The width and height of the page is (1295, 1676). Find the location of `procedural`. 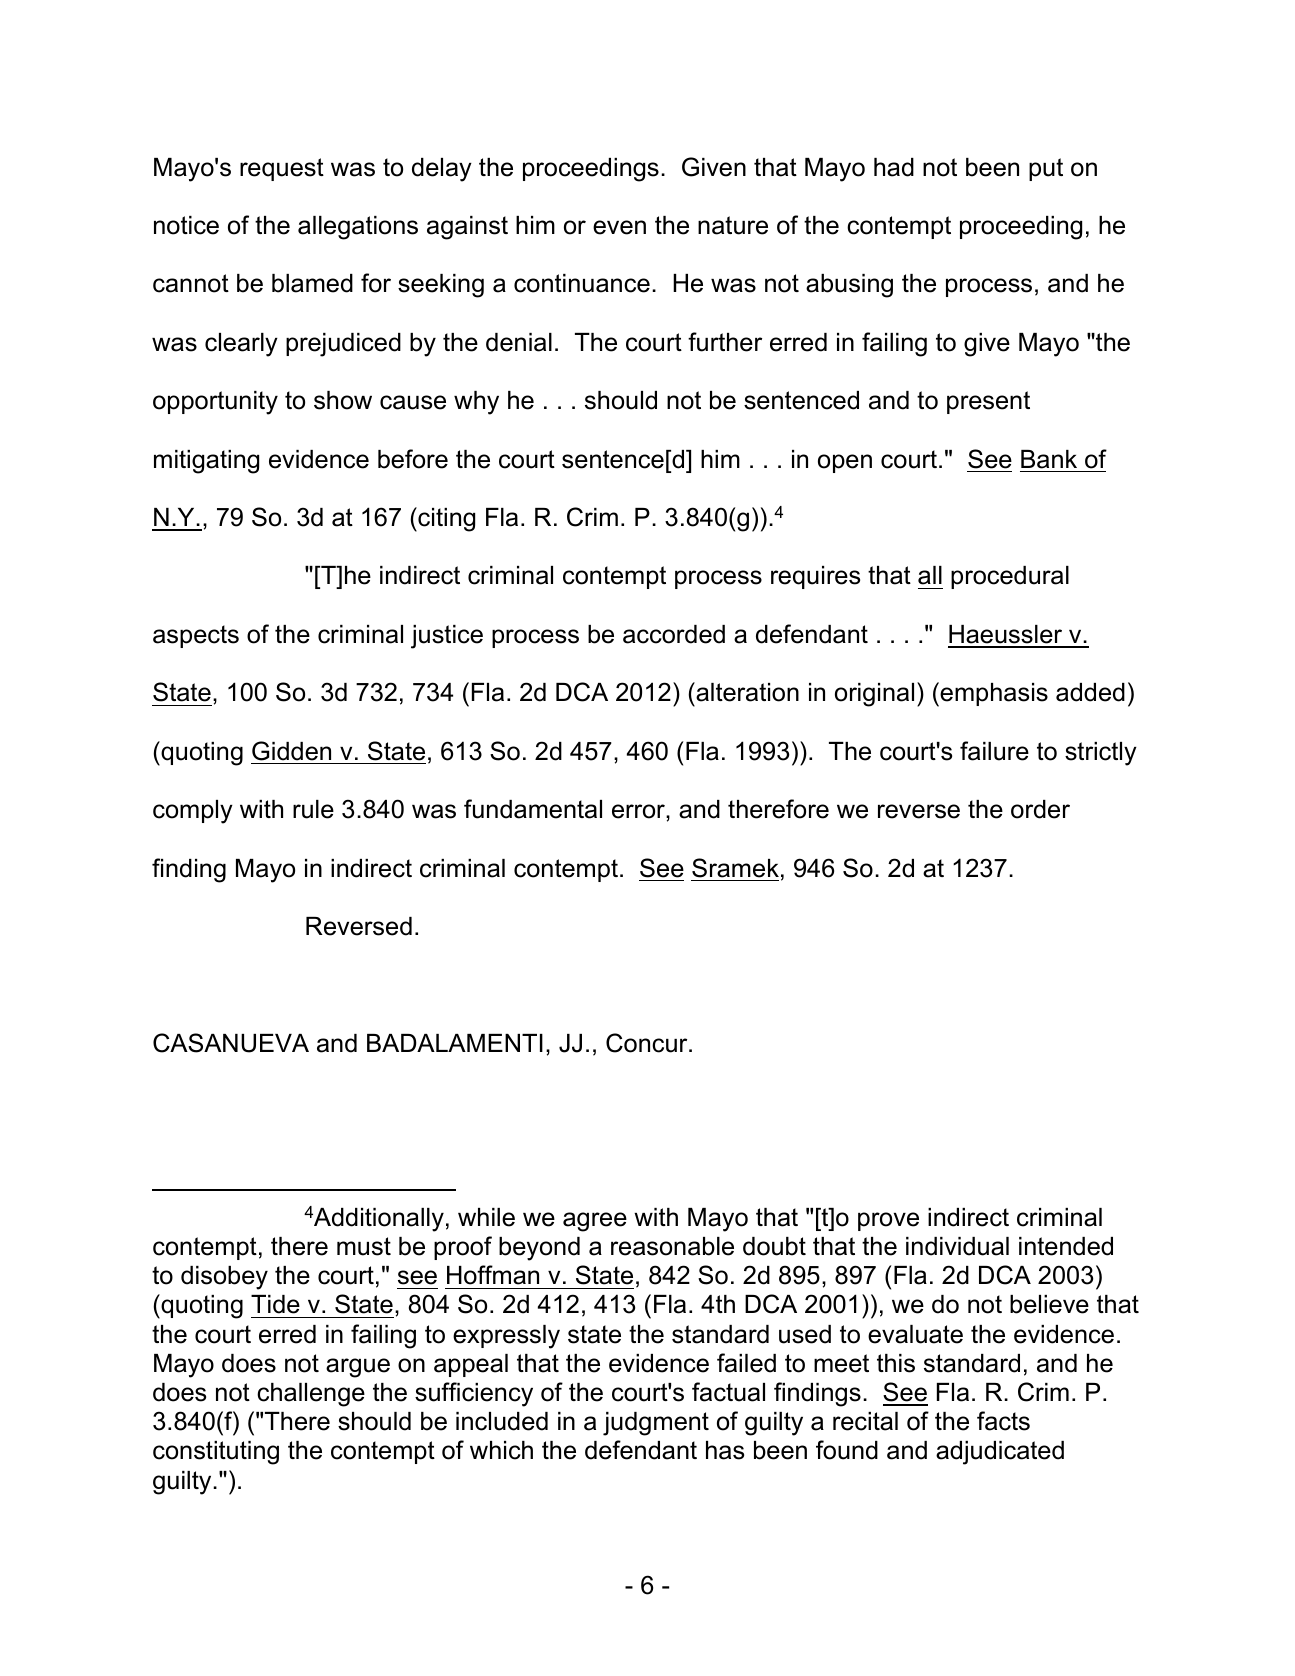

procedural is located at coordinates (1010, 577).
